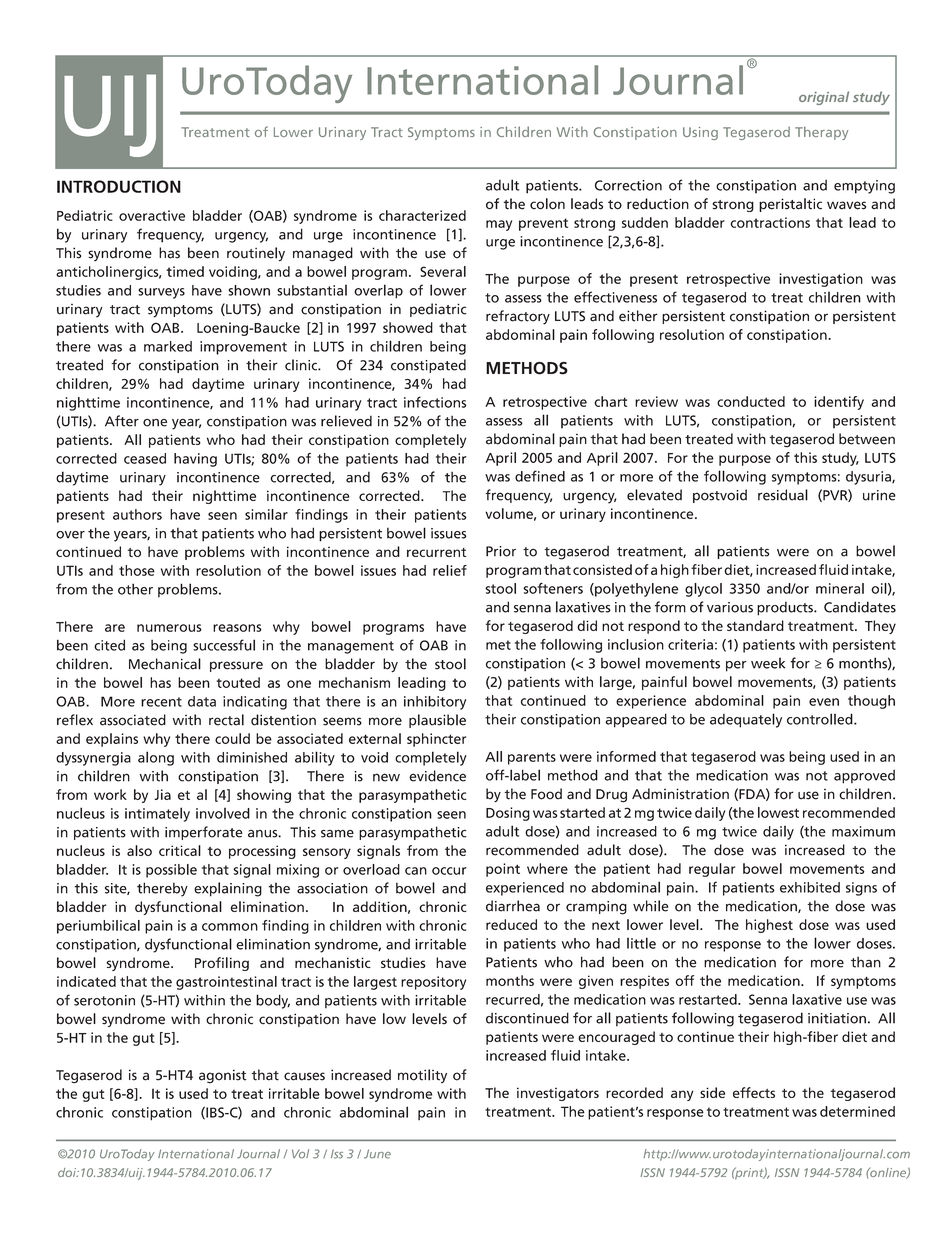  I want to click on agonist, so click(223, 1076).
